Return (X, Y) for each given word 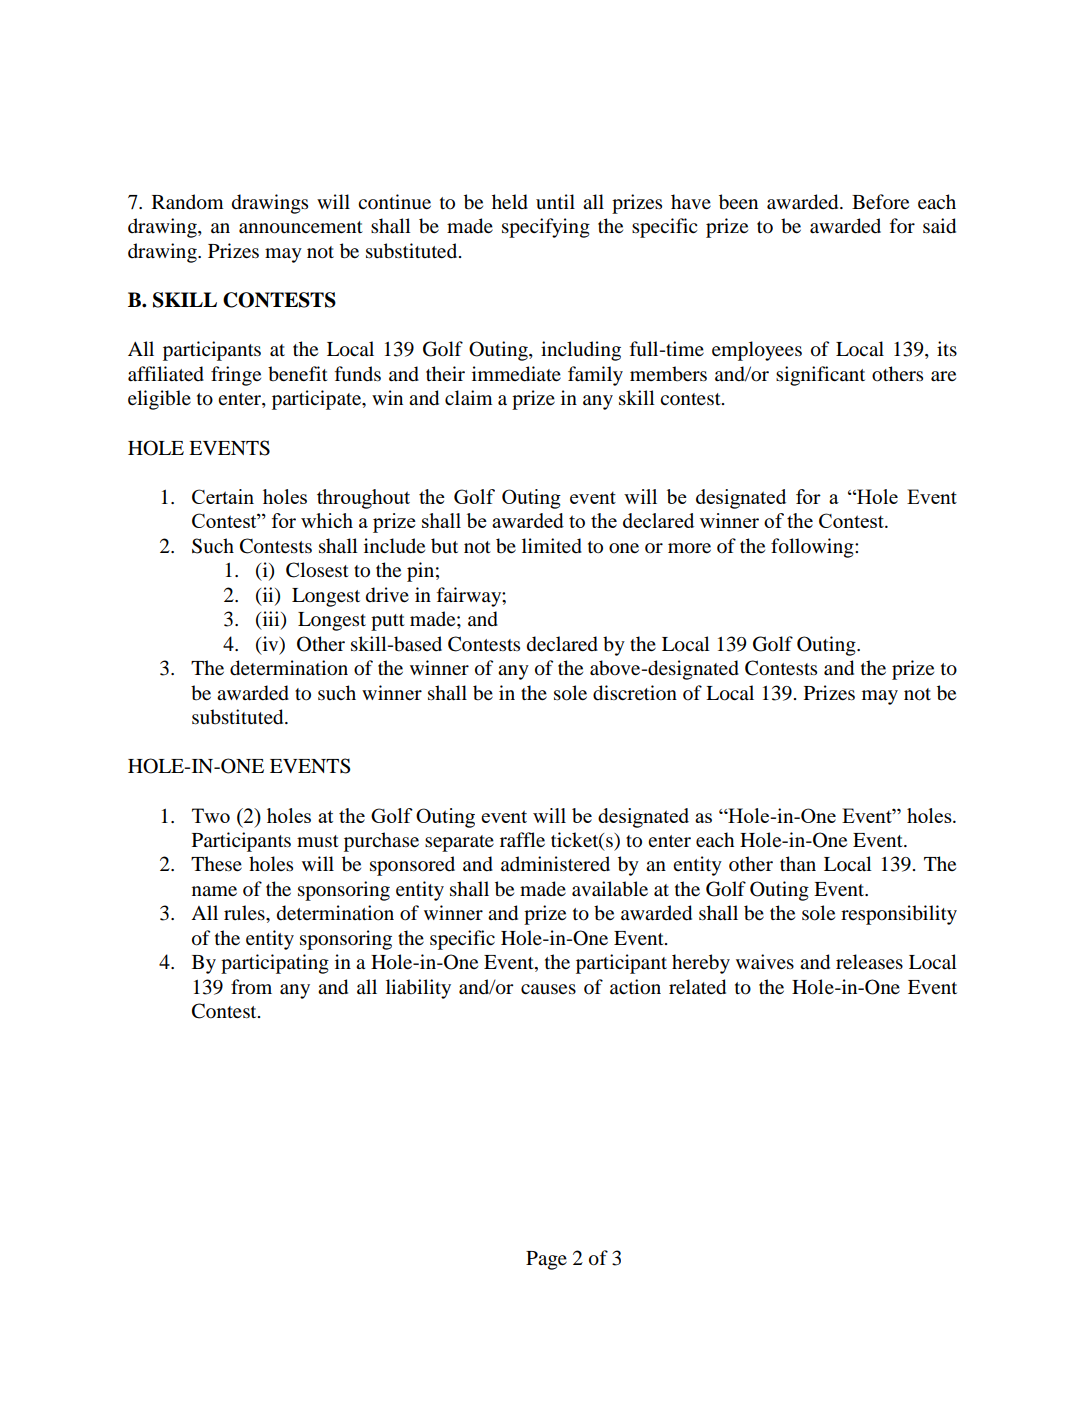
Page (546, 1260)
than (798, 863)
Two (211, 815)
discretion (635, 693)
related (697, 987)
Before (880, 202)
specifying (546, 228)
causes (548, 989)
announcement (301, 227)
